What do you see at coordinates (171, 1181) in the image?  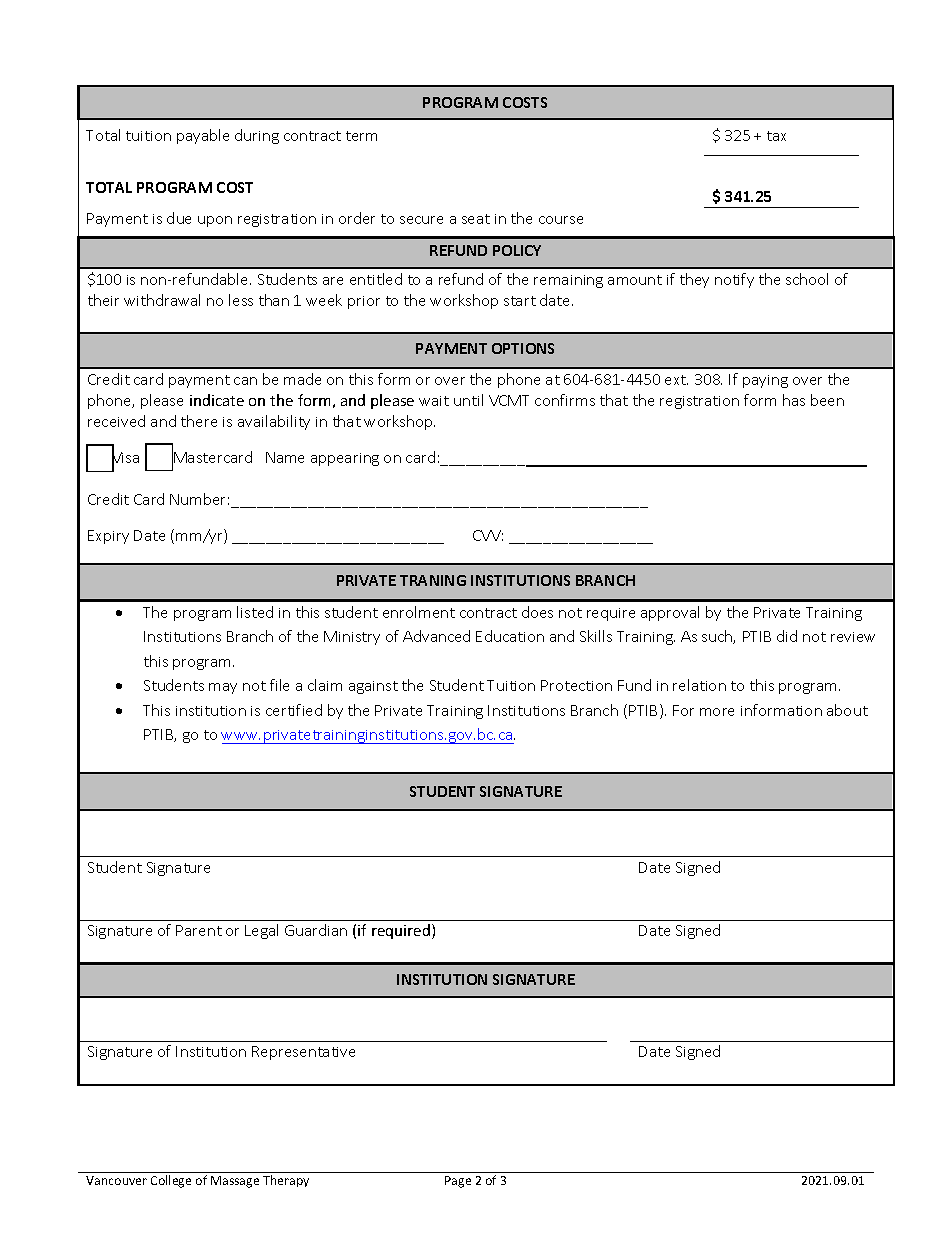 I see `College` at bounding box center [171, 1181].
